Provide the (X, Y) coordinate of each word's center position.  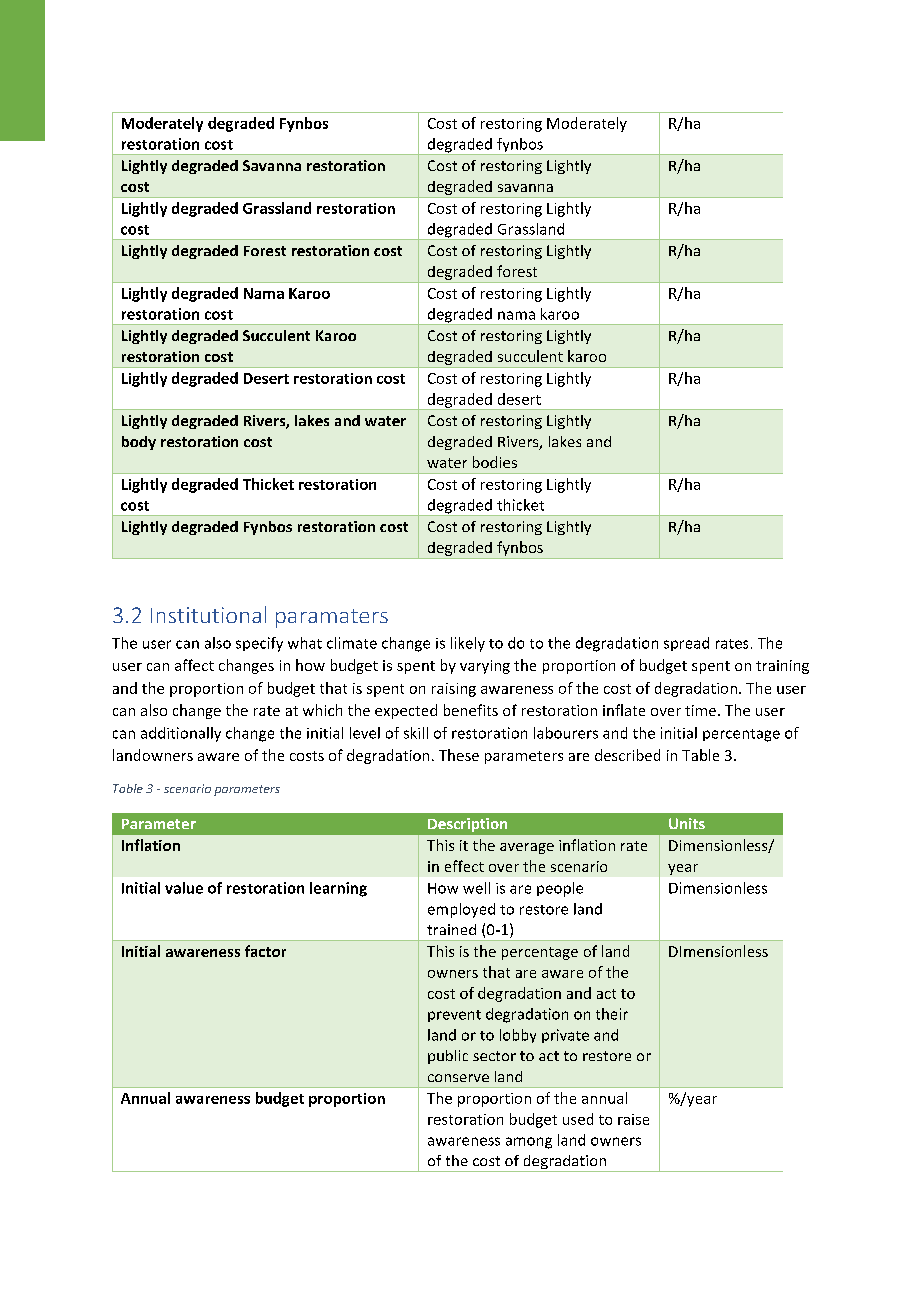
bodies (495, 462)
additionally (181, 734)
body (139, 443)
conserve (458, 1078)
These (459, 755)
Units (687, 823)
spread (686, 644)
